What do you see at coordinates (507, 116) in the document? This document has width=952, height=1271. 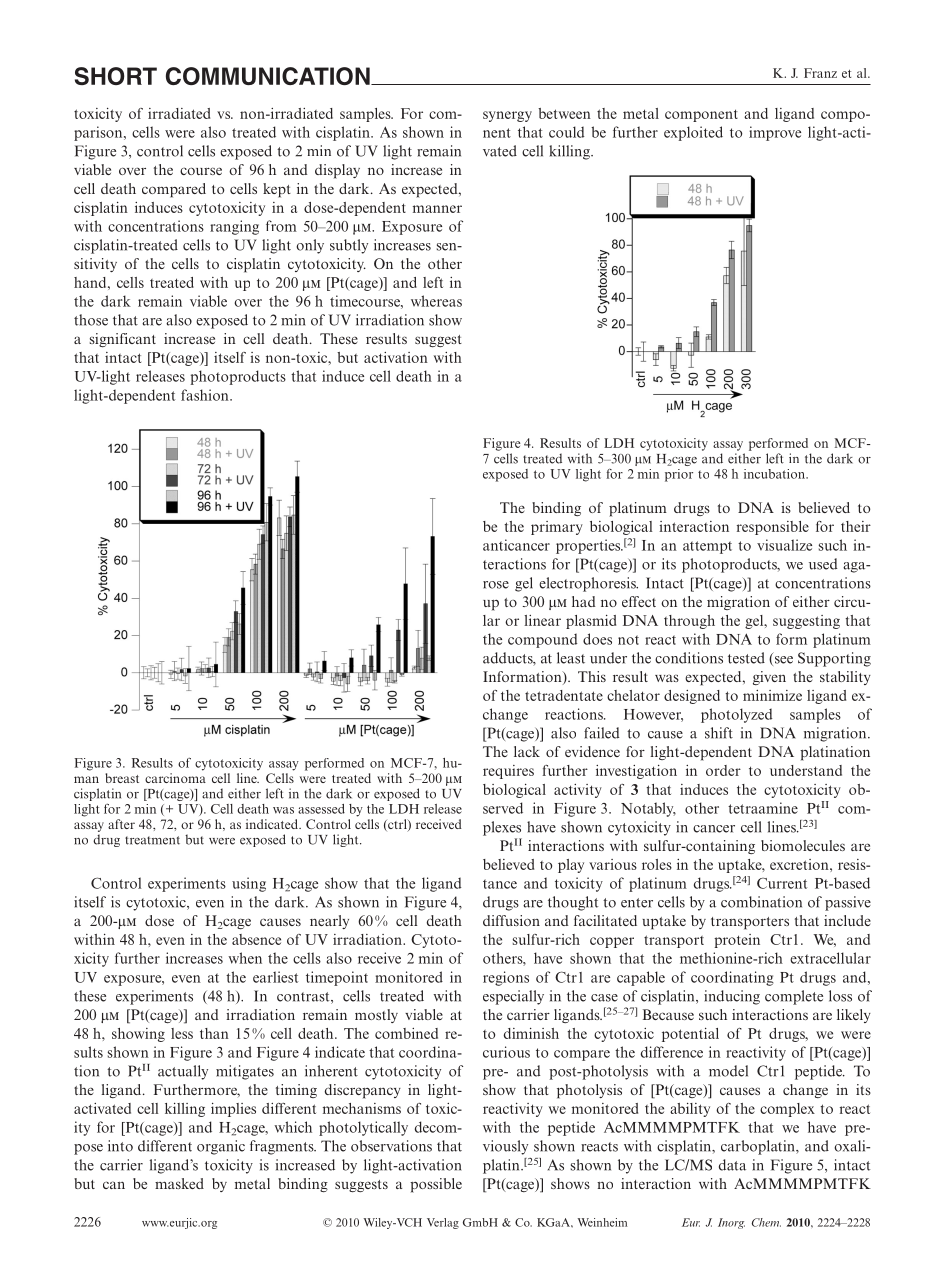 I see `synergy` at bounding box center [507, 116].
